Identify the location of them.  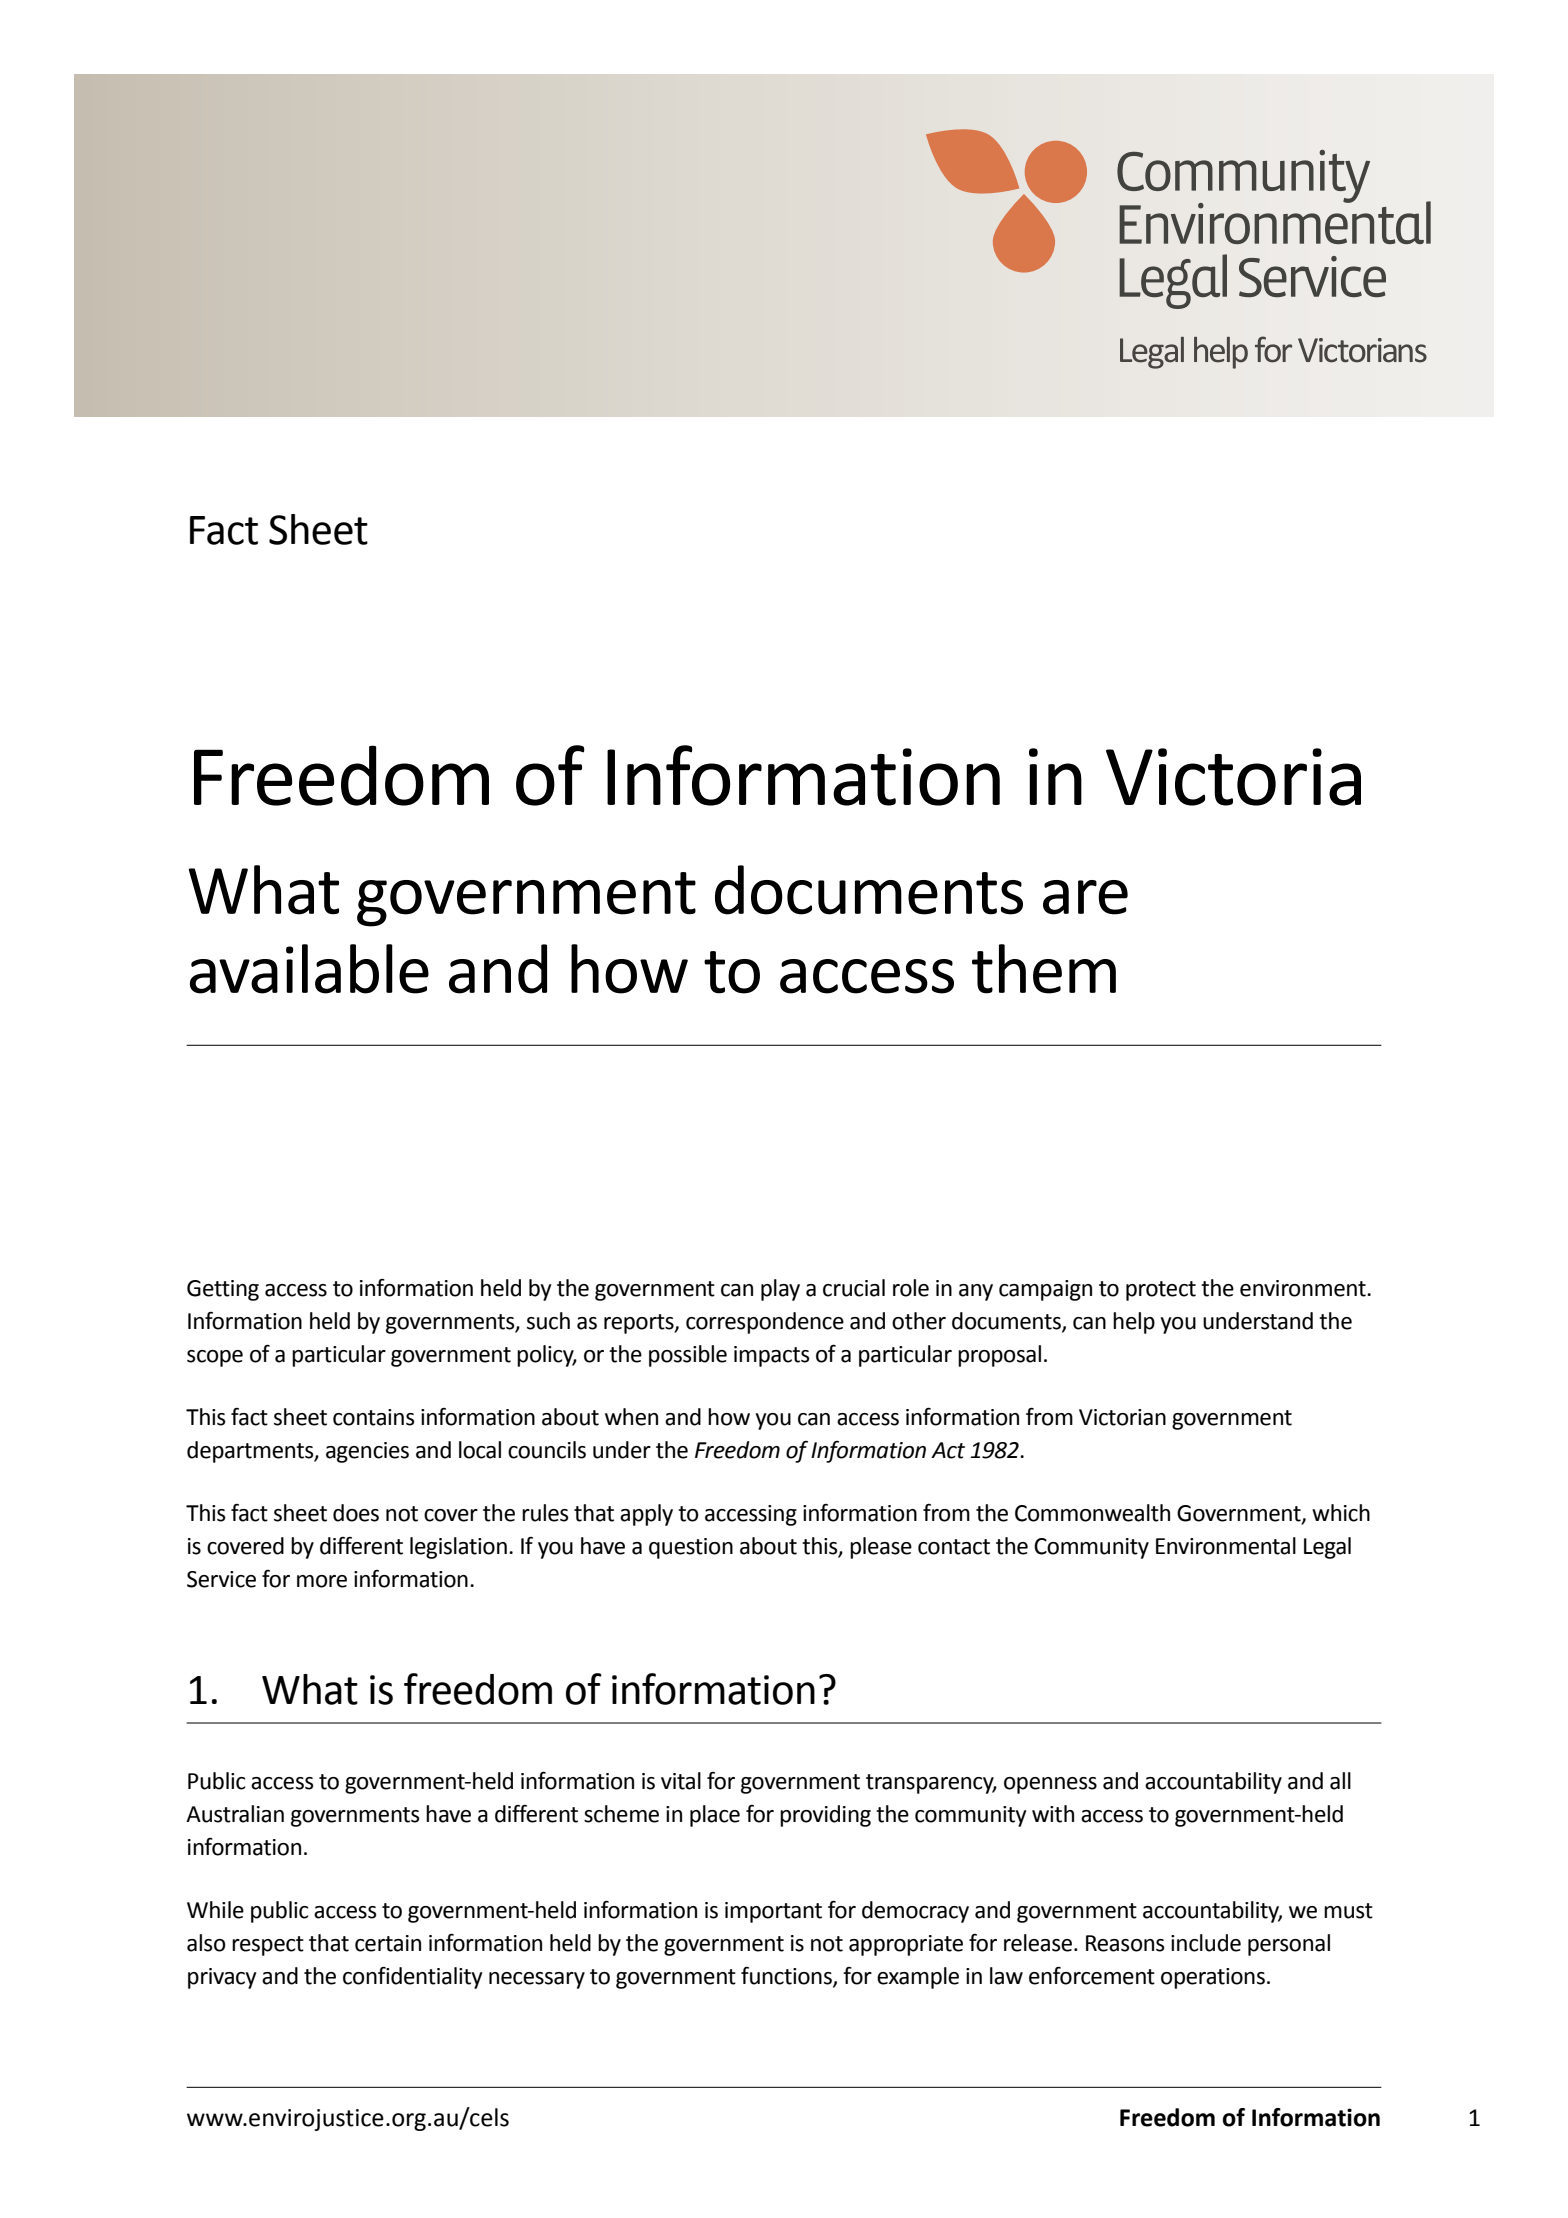
(1044, 969).
